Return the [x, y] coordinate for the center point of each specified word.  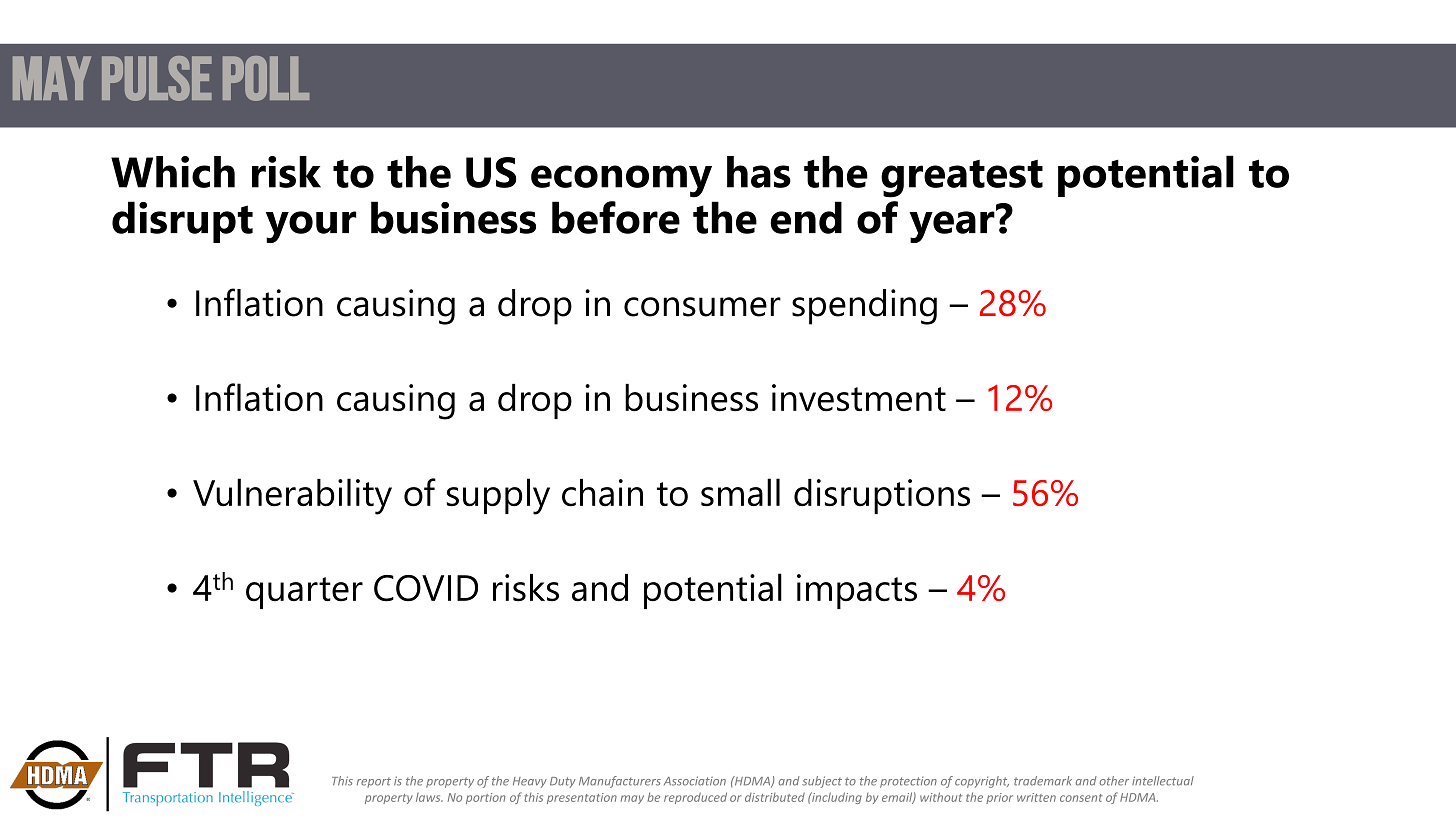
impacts [857, 591]
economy [621, 181]
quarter [304, 593]
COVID [426, 588]
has [759, 172]
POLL [266, 78]
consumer [702, 307]
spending [864, 307]
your [311, 227]
